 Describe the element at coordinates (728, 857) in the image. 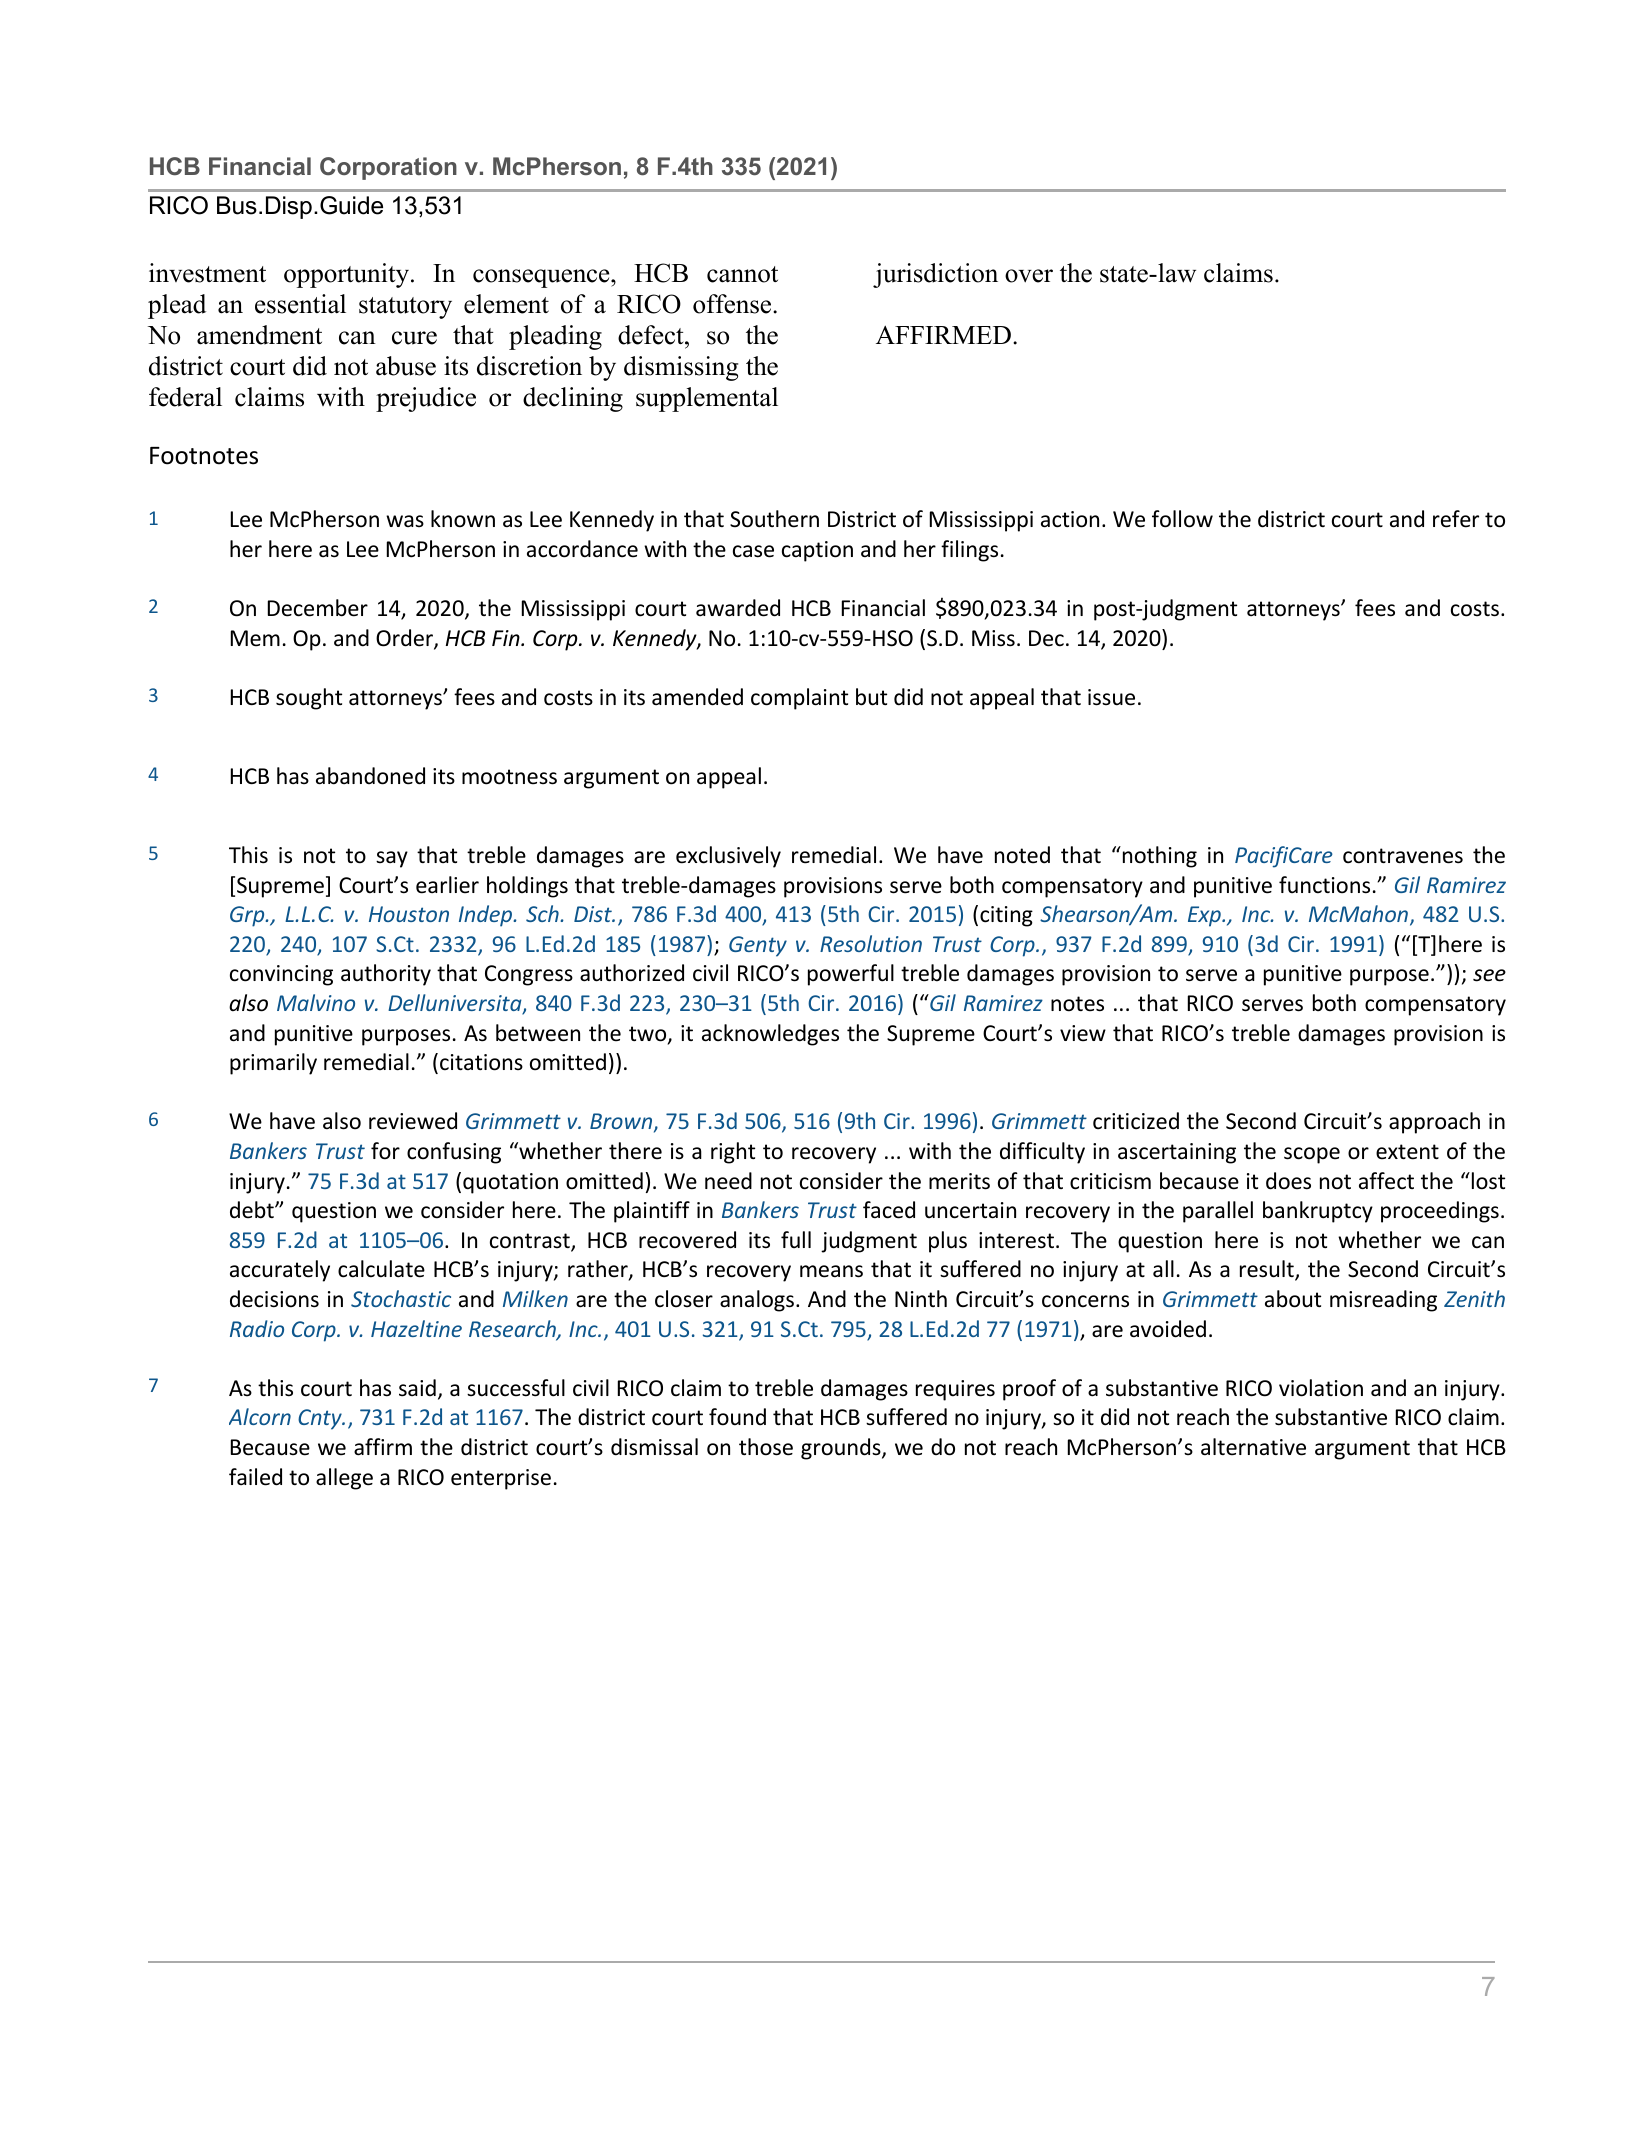

I see `exclusively` at that location.
